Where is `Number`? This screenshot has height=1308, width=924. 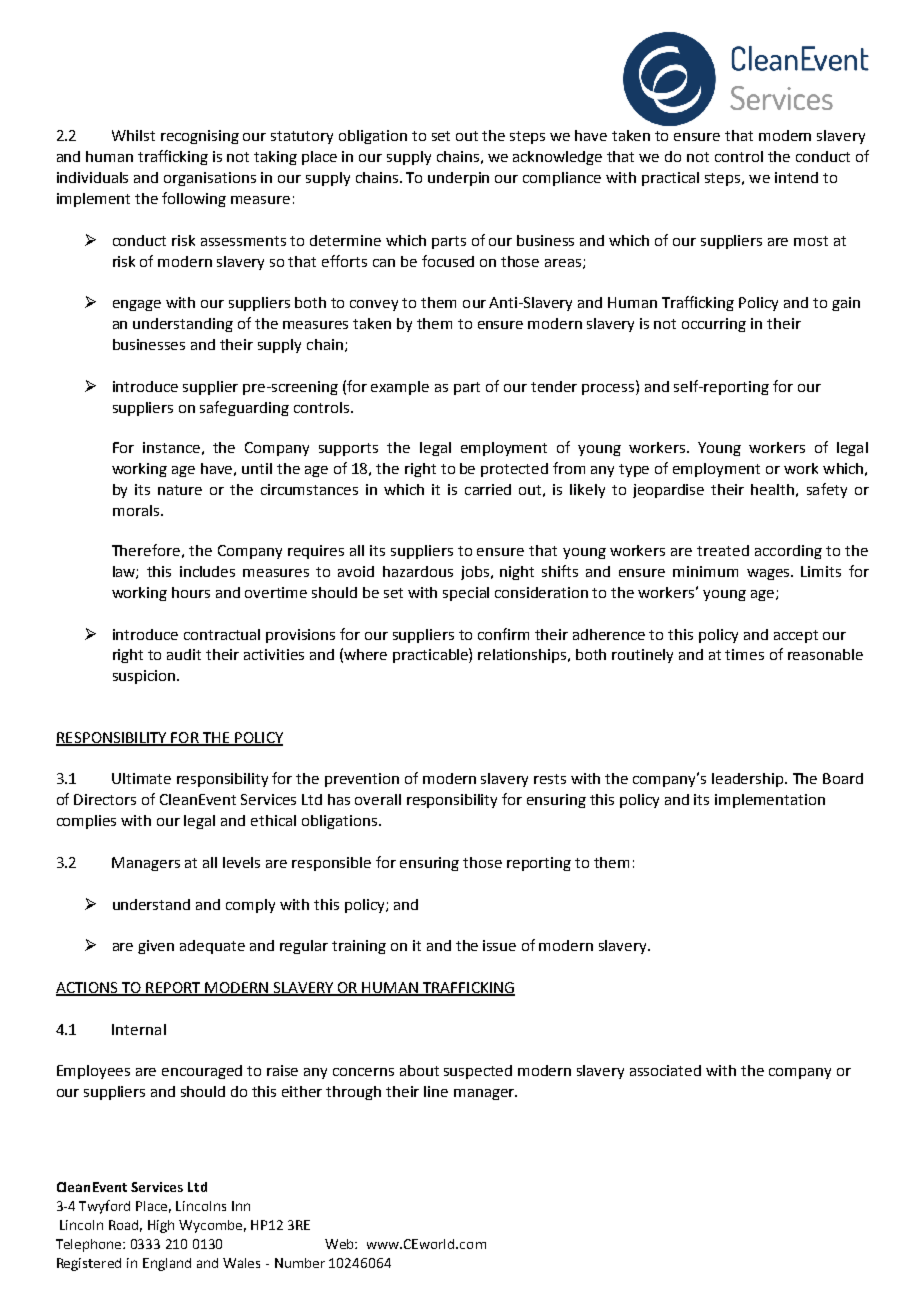
Number is located at coordinates (300, 1263).
